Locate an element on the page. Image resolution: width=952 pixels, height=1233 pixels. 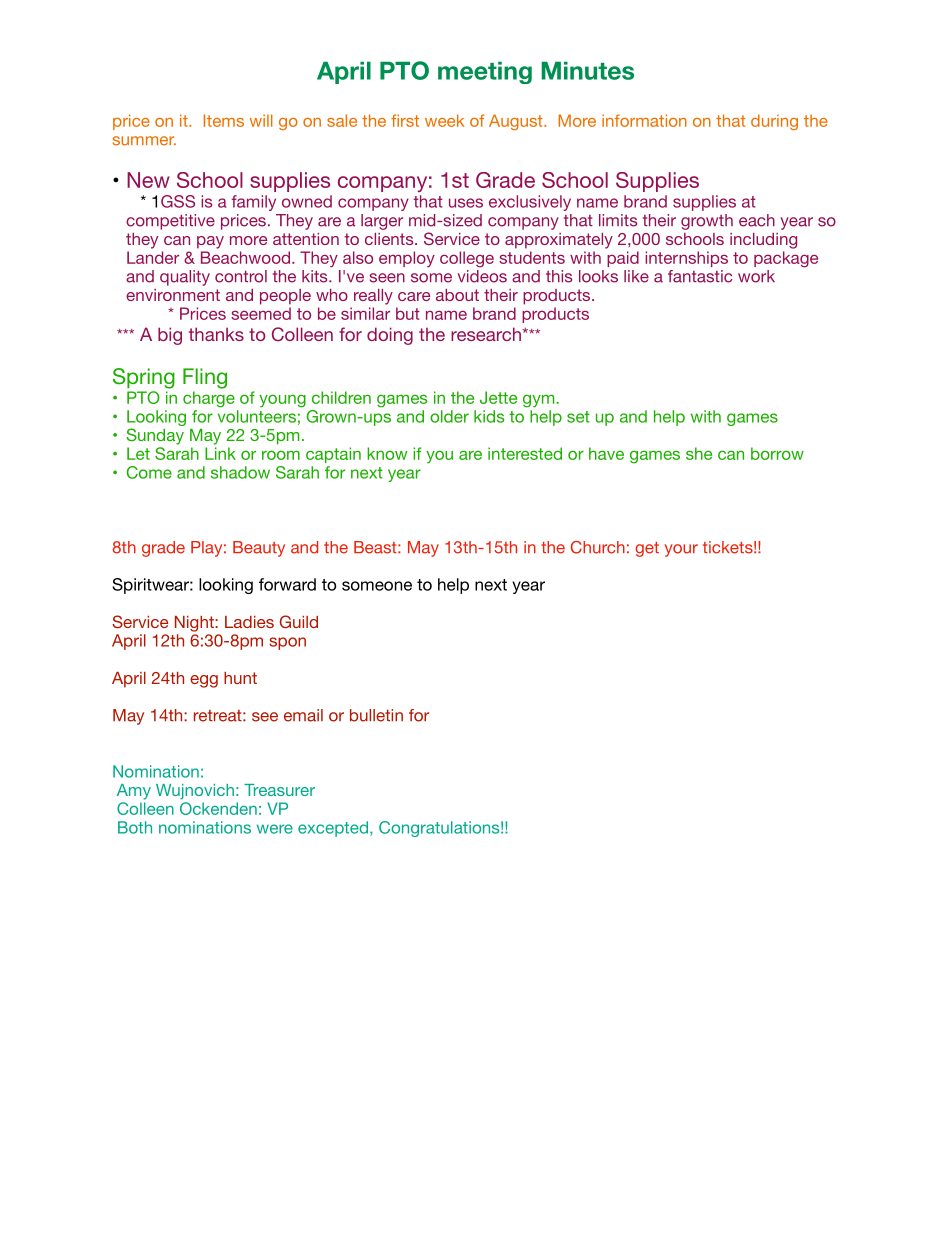
she is located at coordinates (699, 453).
